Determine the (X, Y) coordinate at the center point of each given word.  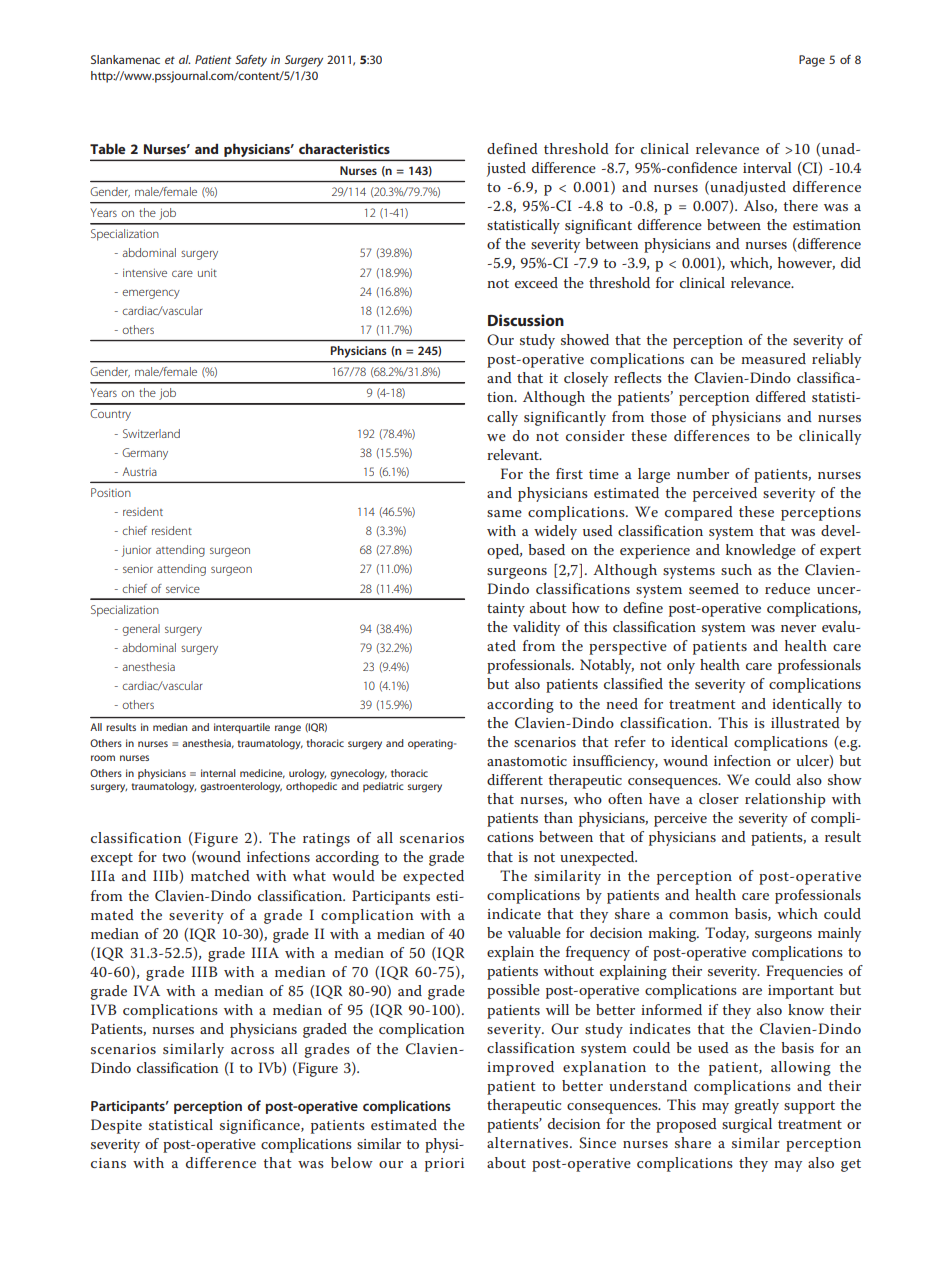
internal (218, 773)
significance (261, 1126)
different (515, 779)
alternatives (527, 1142)
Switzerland (151, 433)
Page (812, 61)
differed (781, 396)
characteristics (344, 149)
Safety (251, 61)
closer (719, 798)
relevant (514, 454)
